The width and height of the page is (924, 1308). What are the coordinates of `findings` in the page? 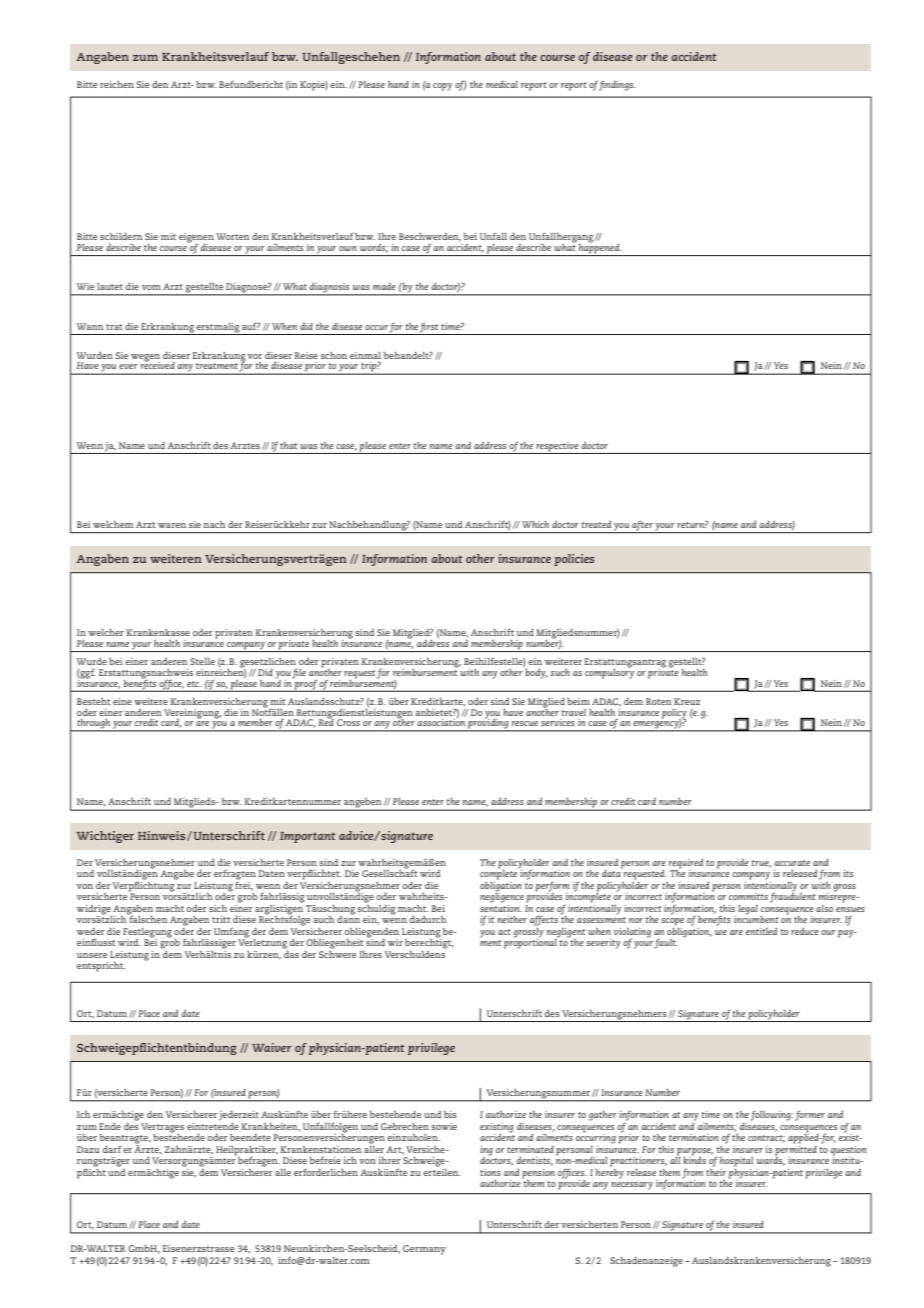 It's located at (617, 85).
